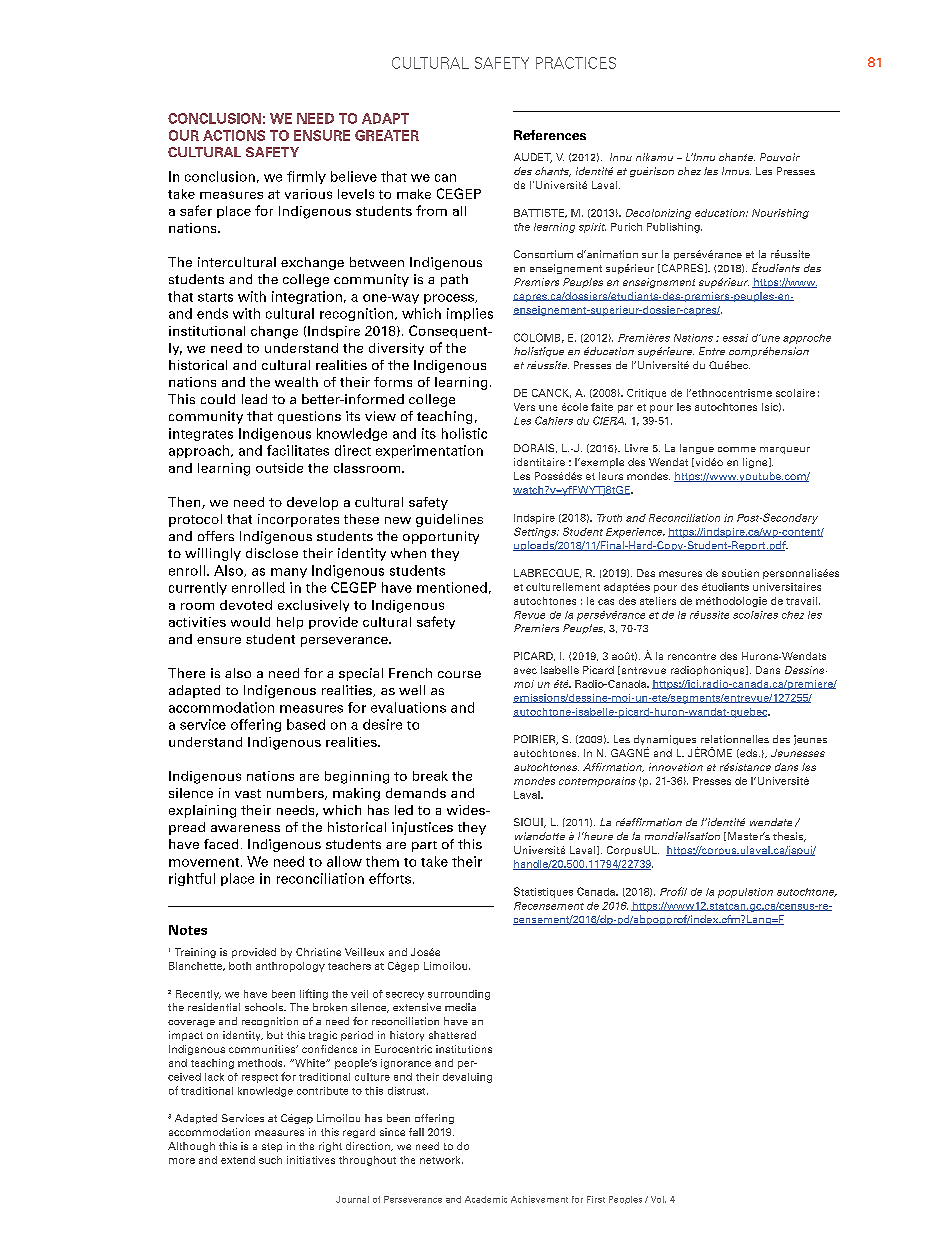 The height and width of the screenshot is (1233, 952). What do you see at coordinates (680, 574) in the screenshot?
I see `mesures` at bounding box center [680, 574].
